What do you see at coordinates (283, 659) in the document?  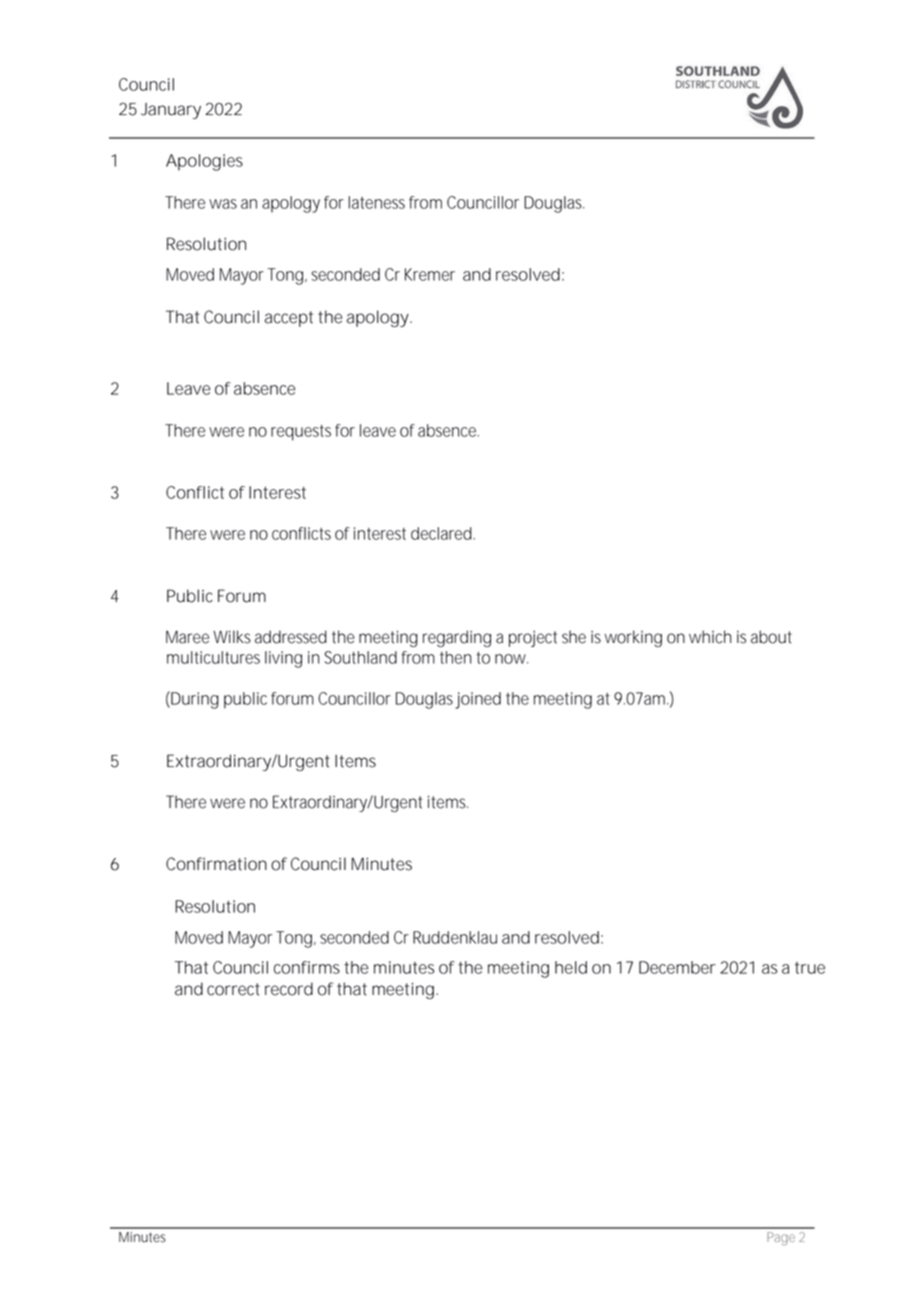 I see `living` at bounding box center [283, 659].
